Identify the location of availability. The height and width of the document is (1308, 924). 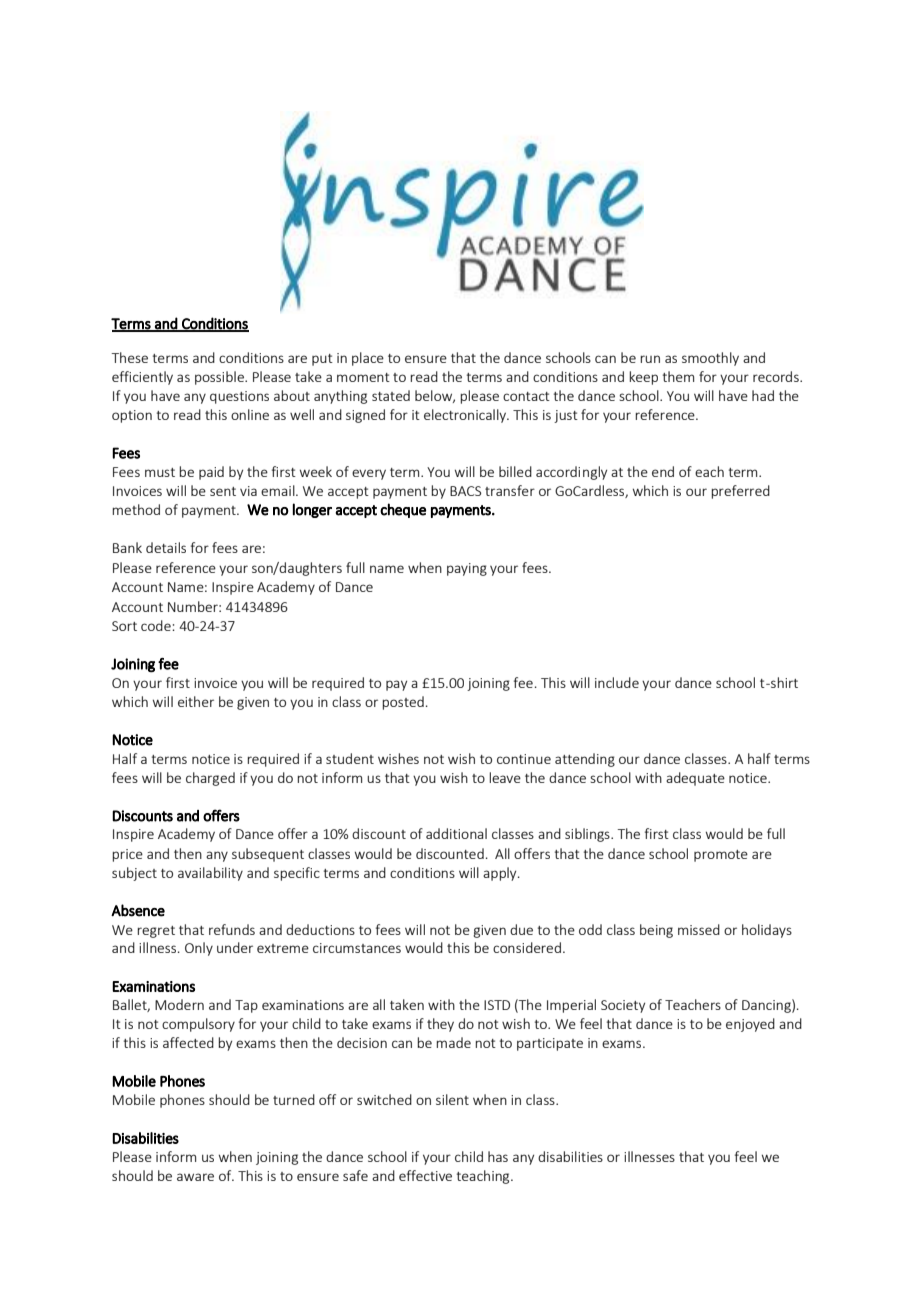
(210, 874).
